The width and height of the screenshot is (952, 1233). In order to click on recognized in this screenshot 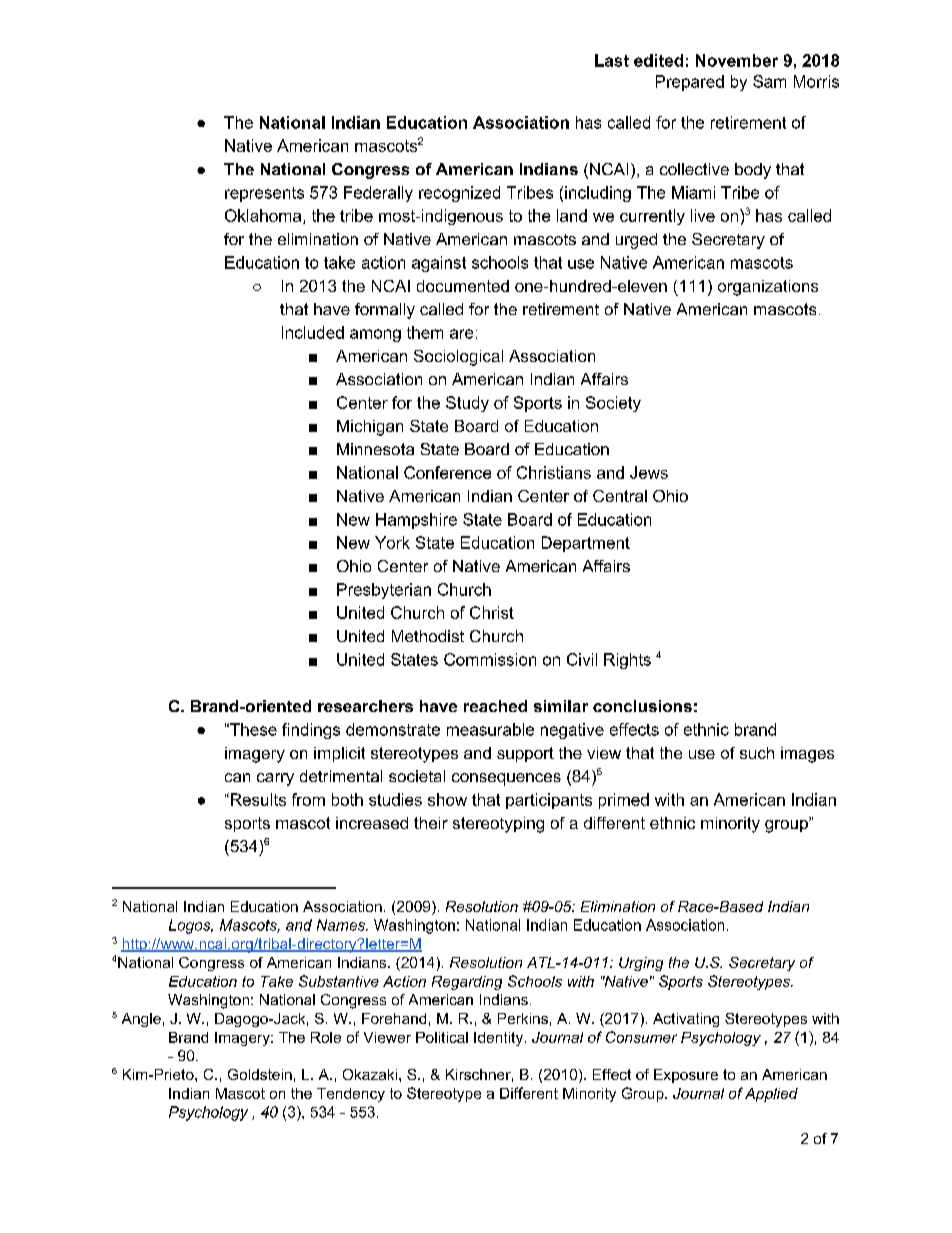, I will do `click(459, 194)`.
